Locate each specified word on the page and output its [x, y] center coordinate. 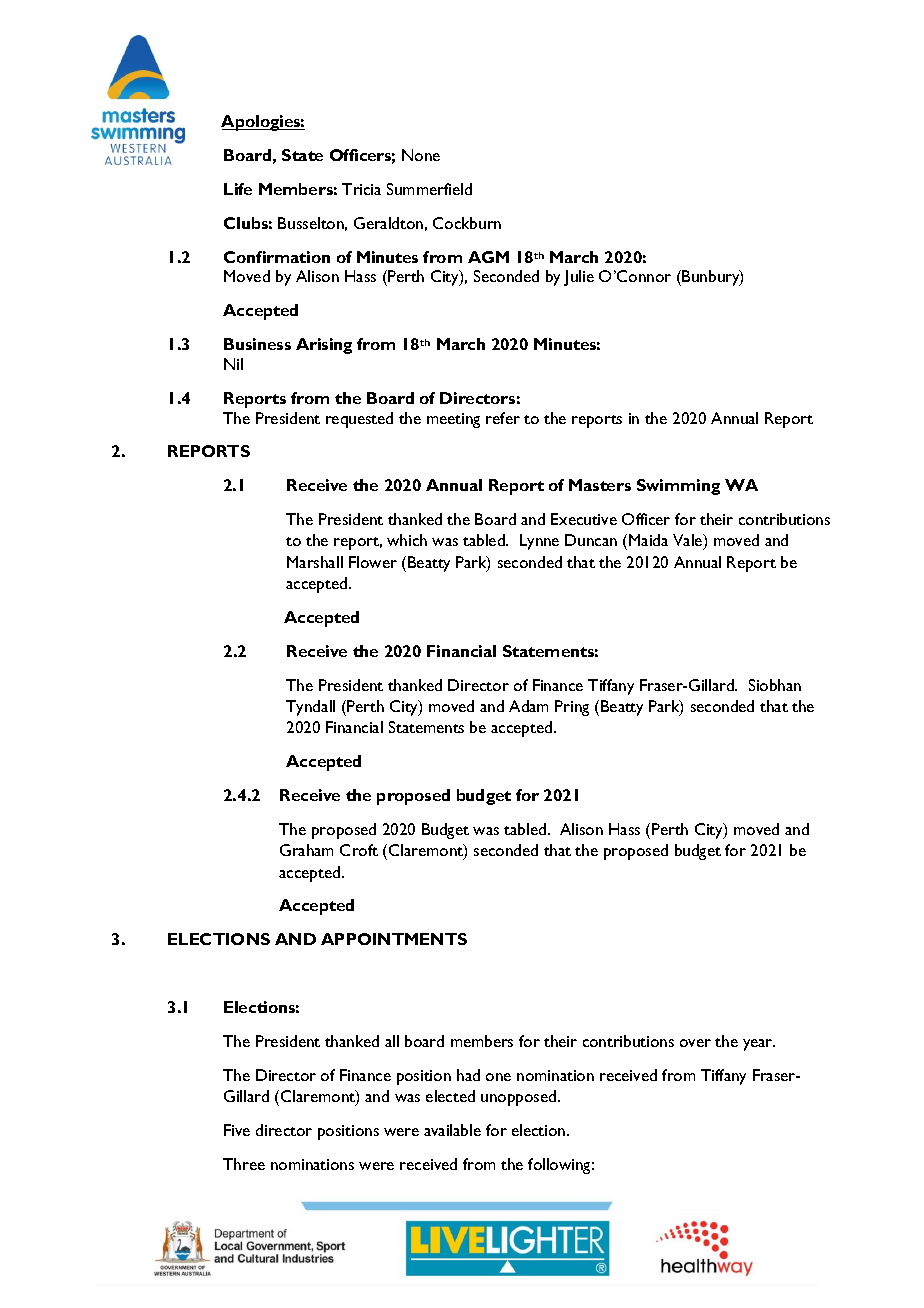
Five [237, 1130]
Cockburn [467, 223]
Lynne [539, 542]
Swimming [678, 487]
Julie [579, 278]
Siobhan [775, 685]
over [695, 1043]
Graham [306, 850]
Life [238, 189]
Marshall [315, 562]
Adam [528, 706]
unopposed [520, 1098]
